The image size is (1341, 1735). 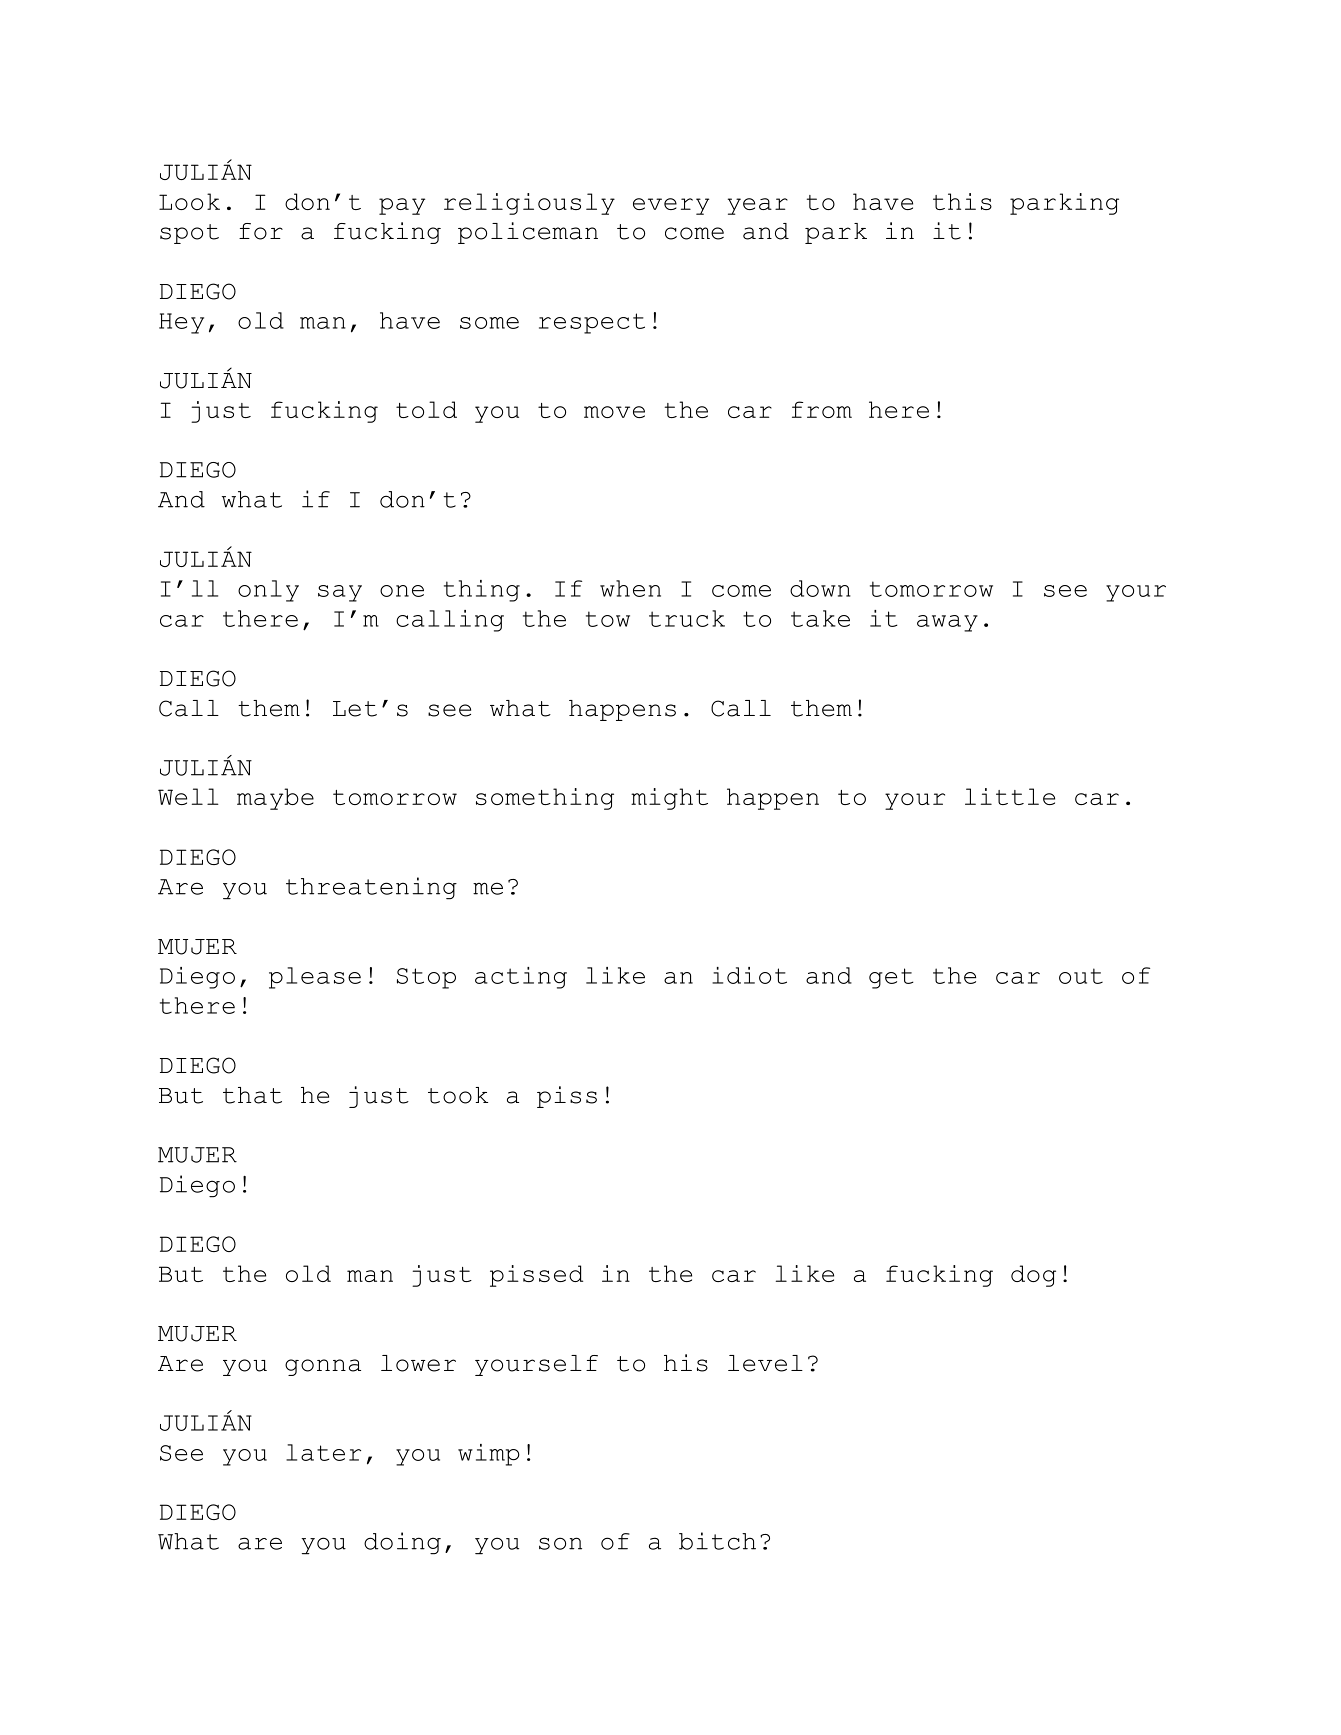 What do you see at coordinates (765, 1363) in the screenshot?
I see `level` at bounding box center [765, 1363].
